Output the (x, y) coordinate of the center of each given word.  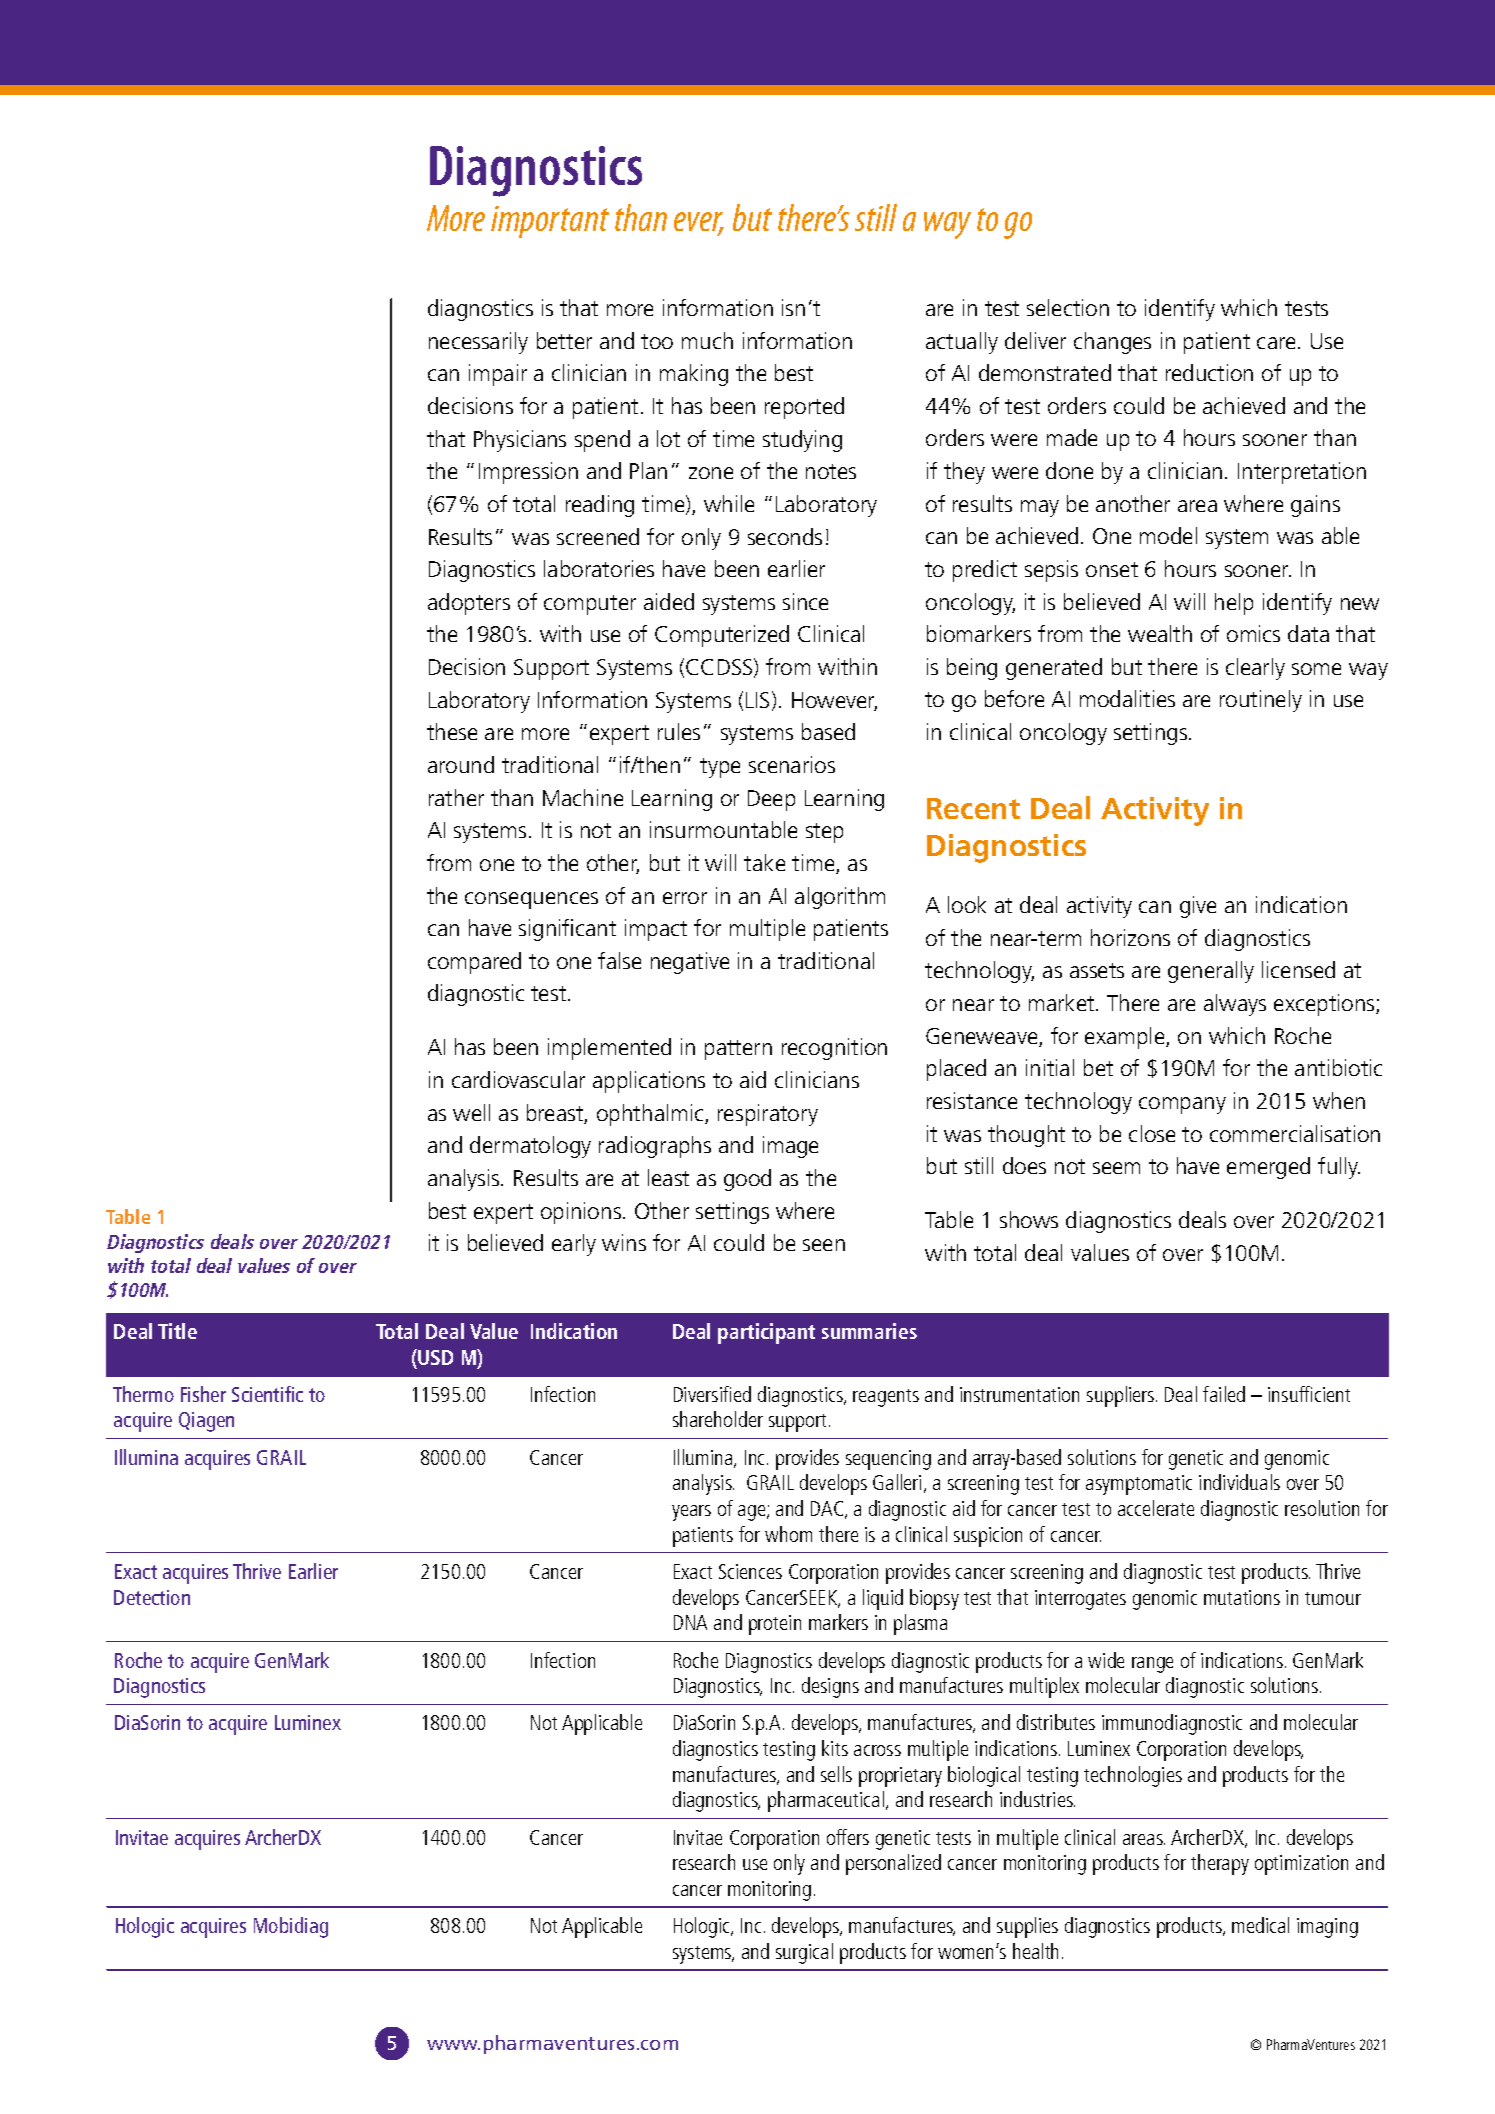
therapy (1220, 1864)
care (1276, 343)
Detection (152, 1597)
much (707, 340)
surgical (804, 1953)
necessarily (478, 343)
